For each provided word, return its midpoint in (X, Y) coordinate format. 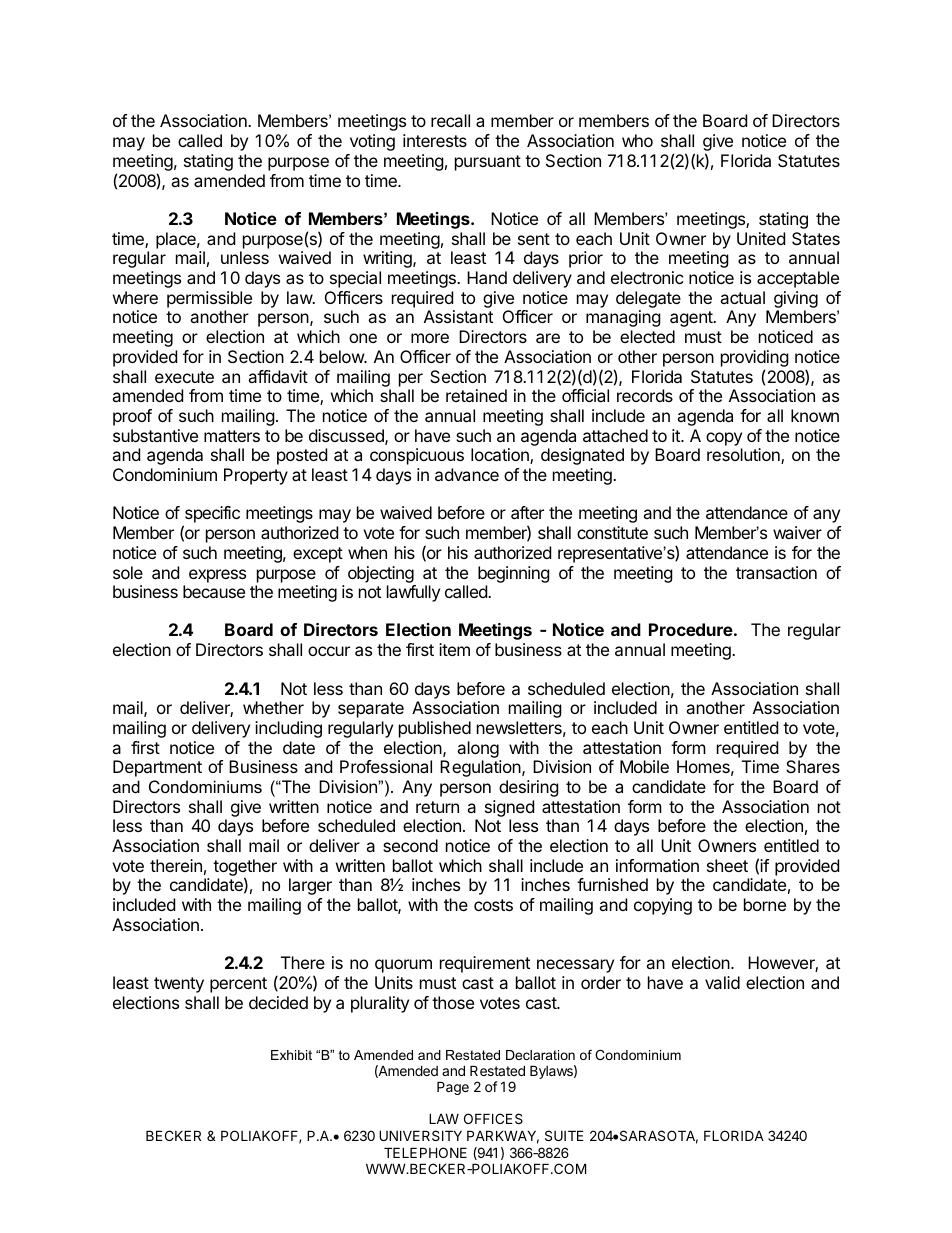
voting (372, 142)
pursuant (488, 163)
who (637, 140)
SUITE (564, 1135)
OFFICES (493, 1118)
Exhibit (291, 1055)
